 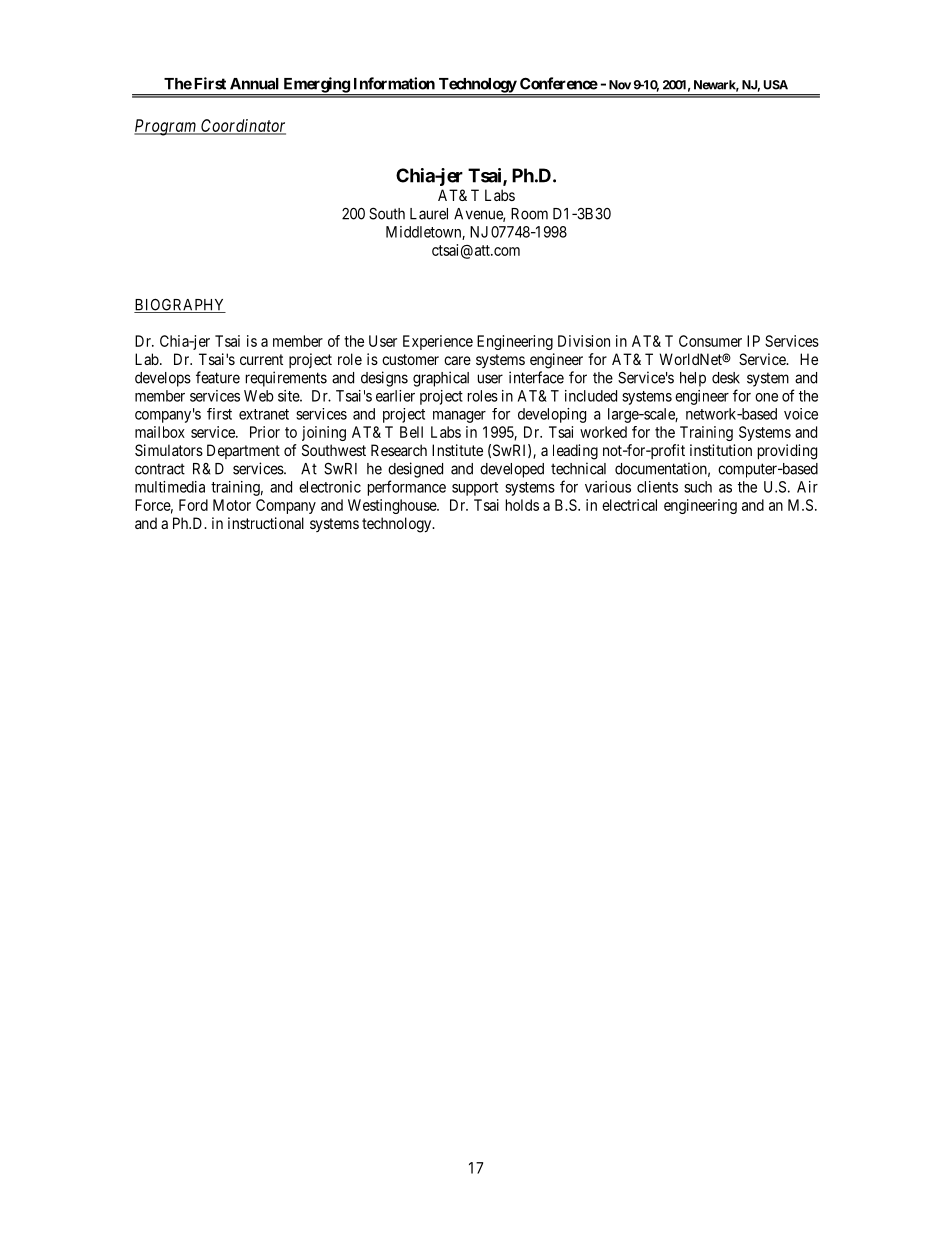 I want to click on Annual, so click(x=254, y=84).
